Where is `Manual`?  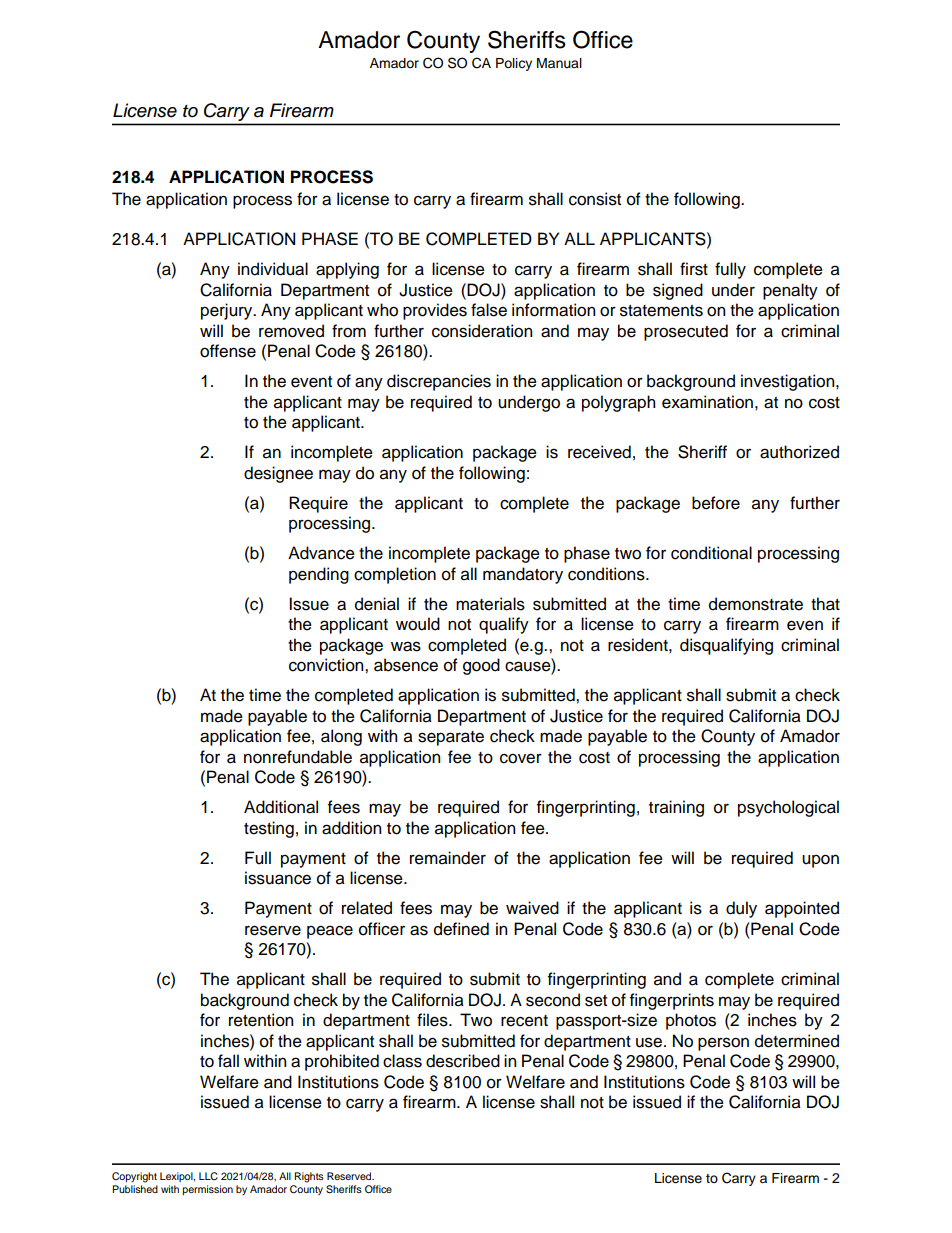
Manual is located at coordinates (559, 63).
